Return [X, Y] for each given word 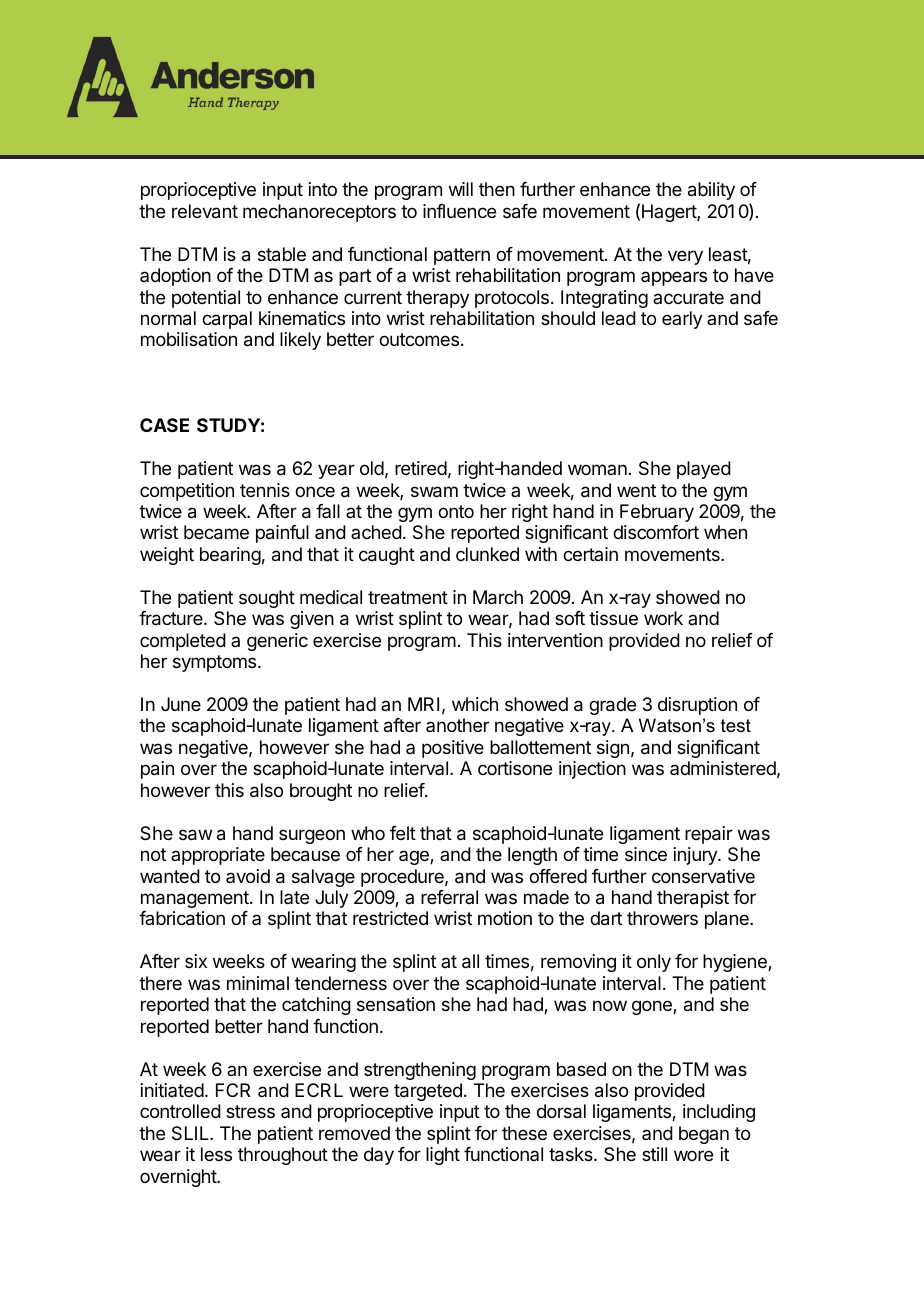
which [475, 704]
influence [459, 211]
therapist [693, 899]
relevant [205, 211]
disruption [697, 706]
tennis [265, 490]
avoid [248, 876]
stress [250, 1111]
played [704, 470]
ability [711, 191]
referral [449, 897]
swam [434, 492]
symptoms [216, 663]
